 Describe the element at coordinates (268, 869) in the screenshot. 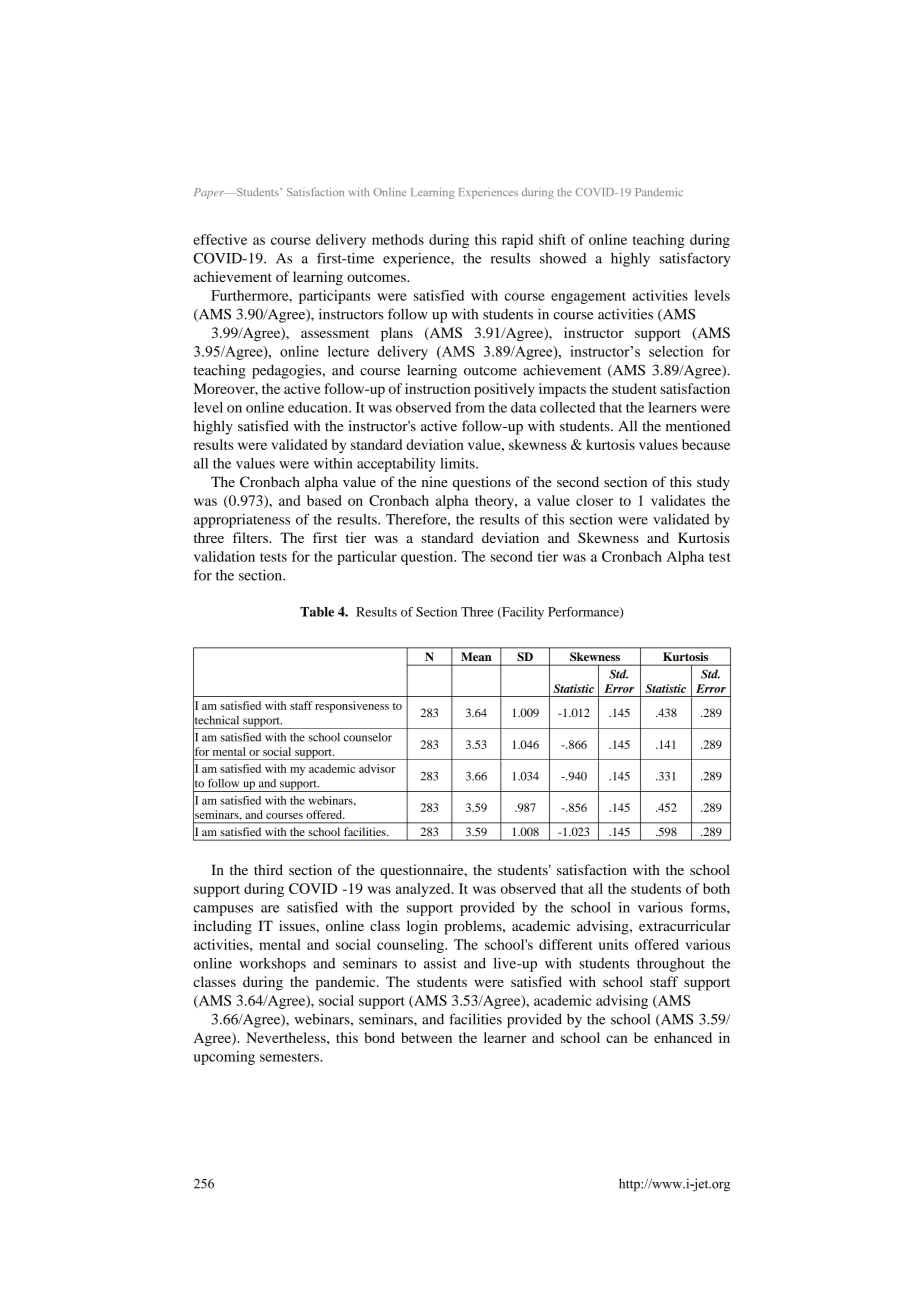

I see `third` at that location.
